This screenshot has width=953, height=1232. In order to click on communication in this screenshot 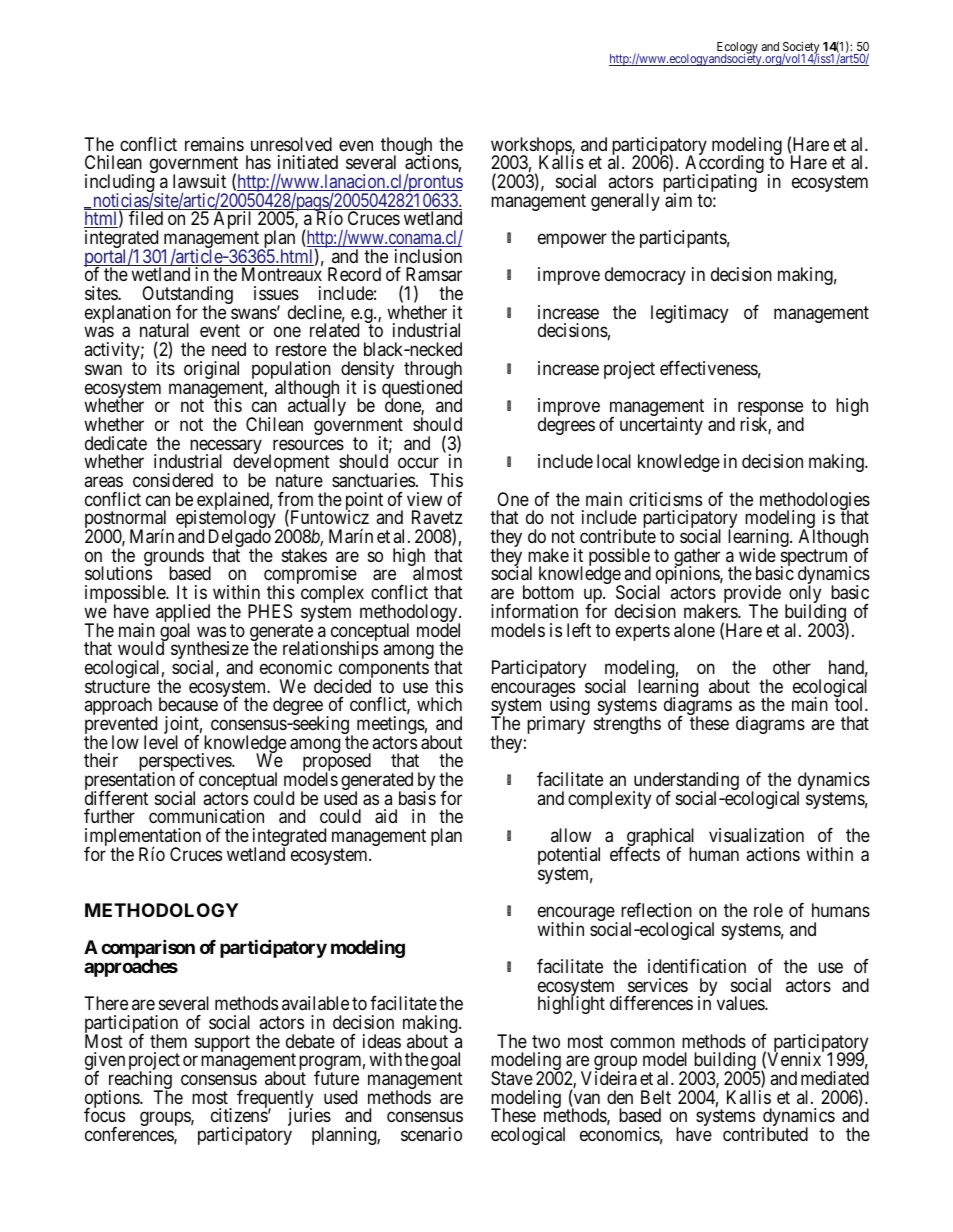, I will do `click(206, 816)`.
